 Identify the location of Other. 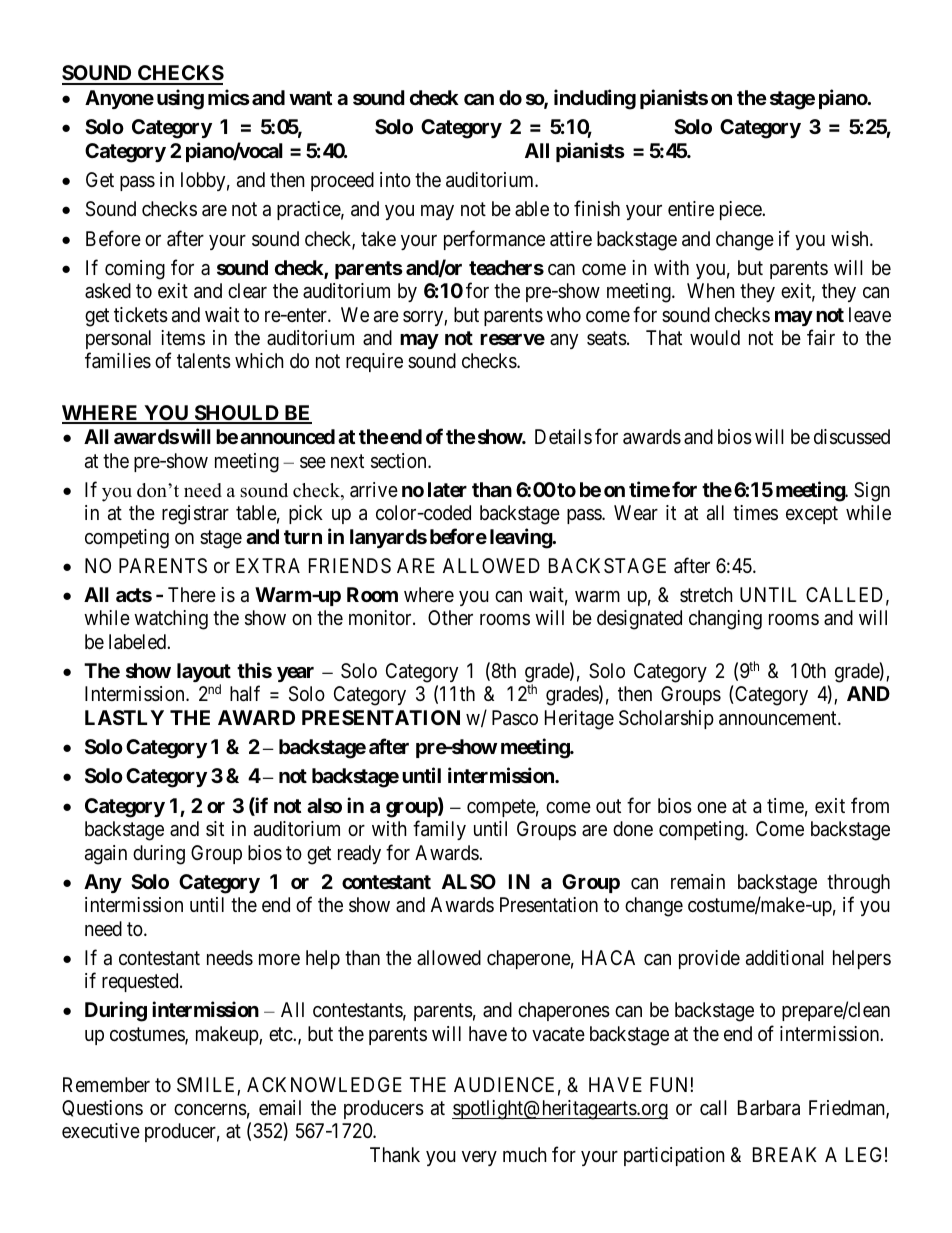
(450, 617).
